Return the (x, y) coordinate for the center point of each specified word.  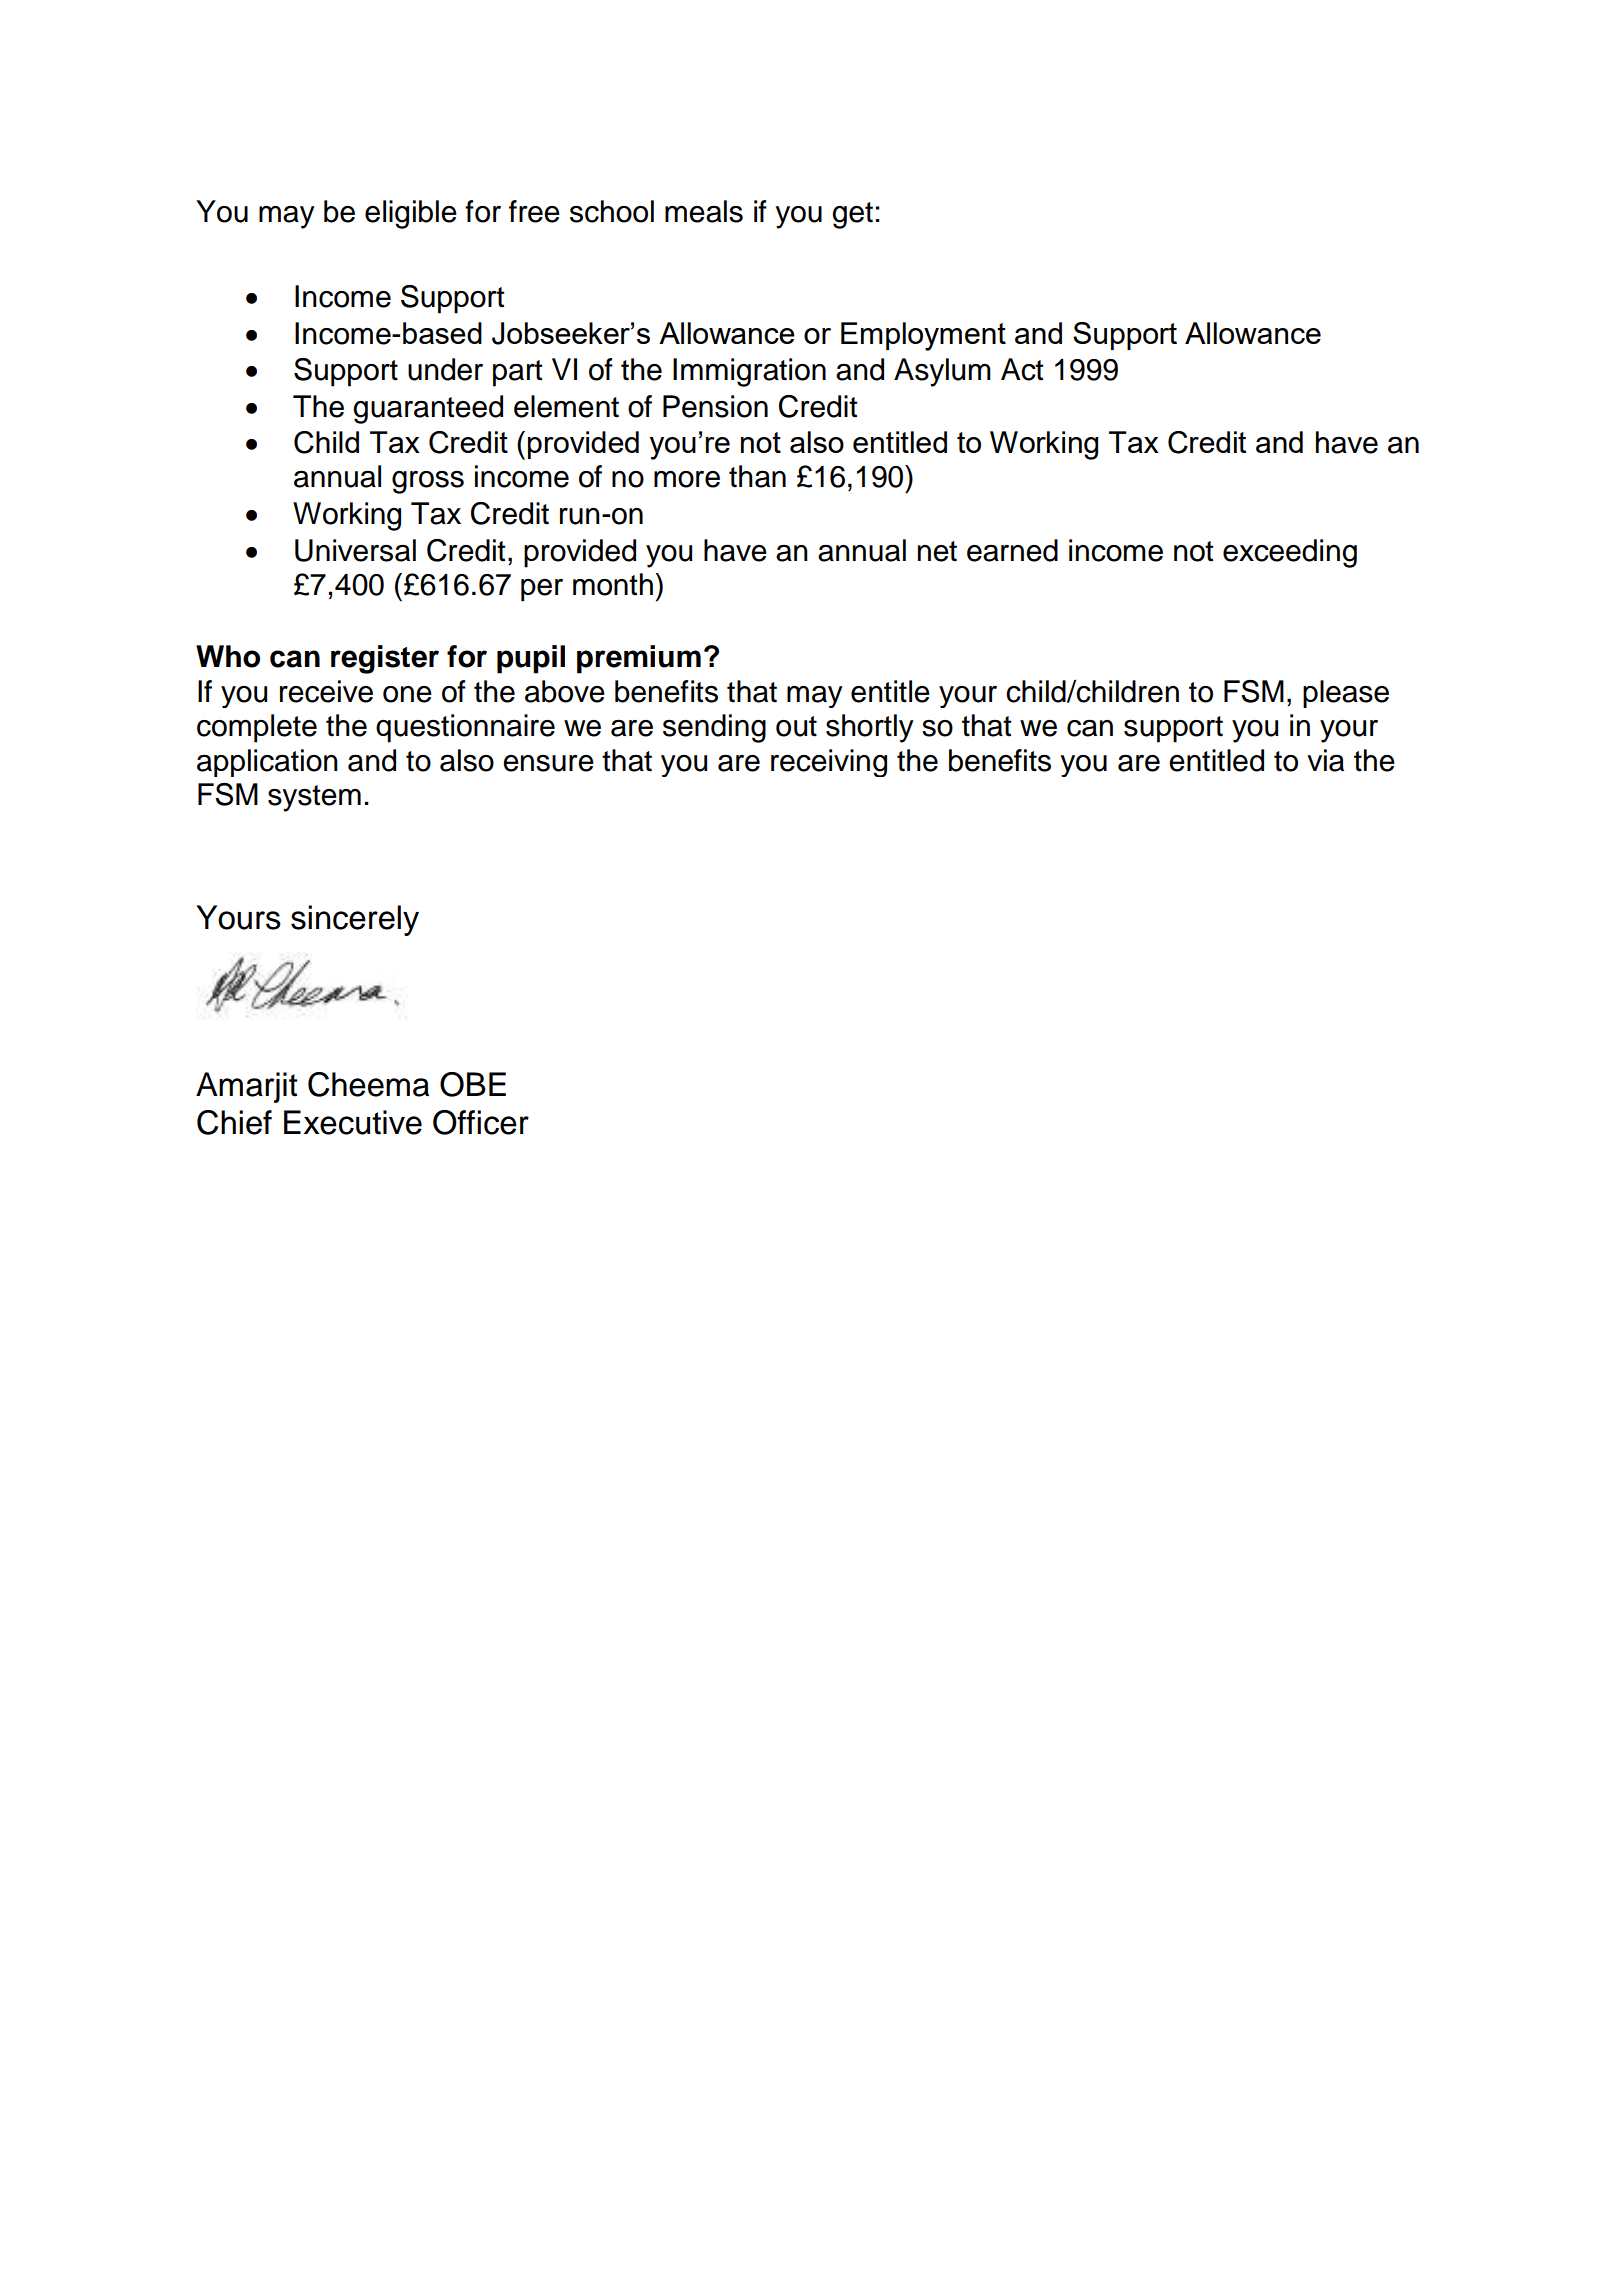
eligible (411, 214)
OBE (473, 1084)
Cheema (368, 1084)
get (852, 215)
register (385, 659)
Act (1022, 369)
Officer (481, 1122)
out (796, 726)
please (1346, 694)
